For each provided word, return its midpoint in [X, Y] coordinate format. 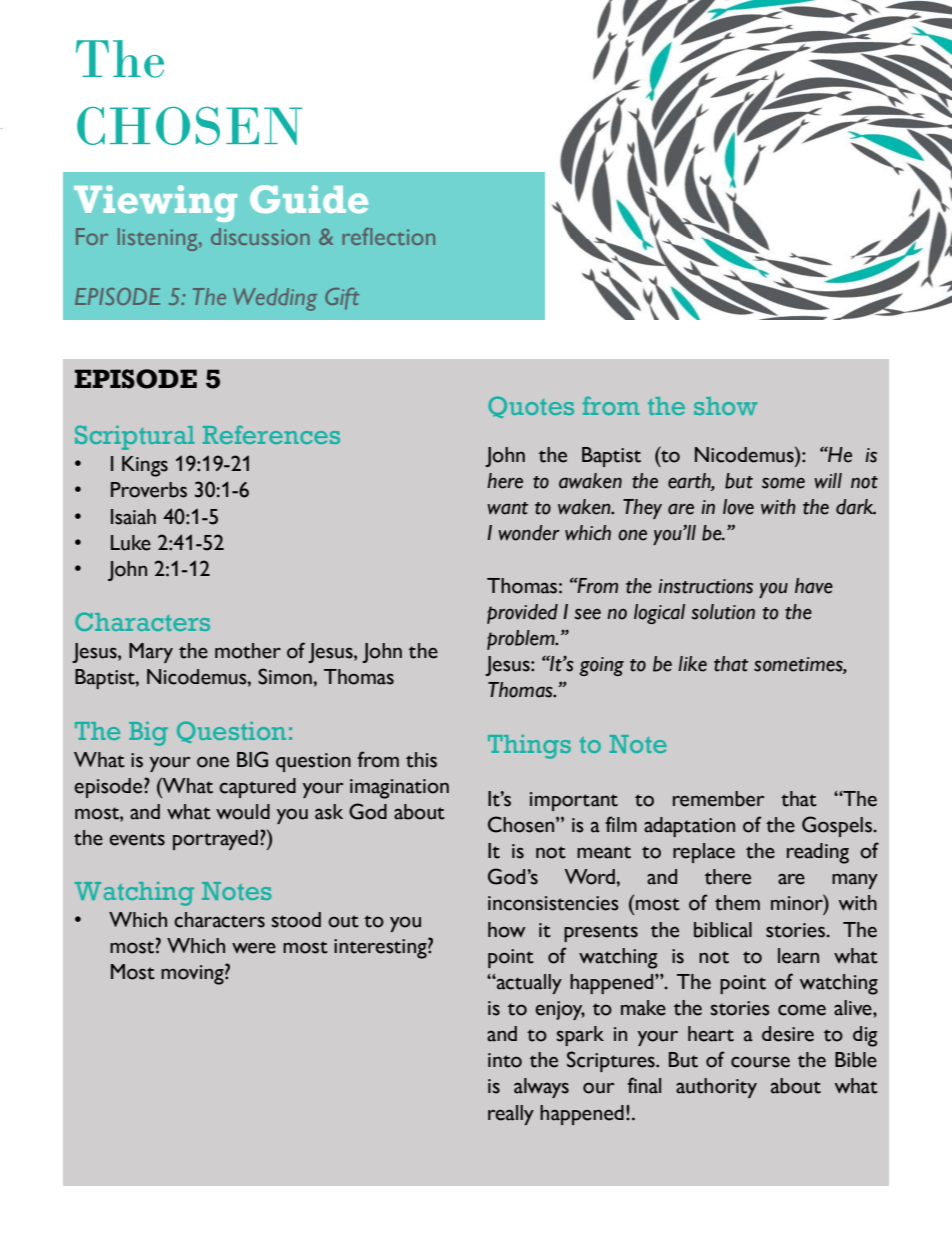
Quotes [531, 407]
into [505, 1060]
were [254, 948]
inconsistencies [553, 903]
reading [818, 853]
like [692, 664]
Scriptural [134, 437]
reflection [388, 236]
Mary [151, 653]
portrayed [215, 840]
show [725, 406]
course [760, 1062]
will [828, 481]
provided [522, 614]
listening [159, 239]
